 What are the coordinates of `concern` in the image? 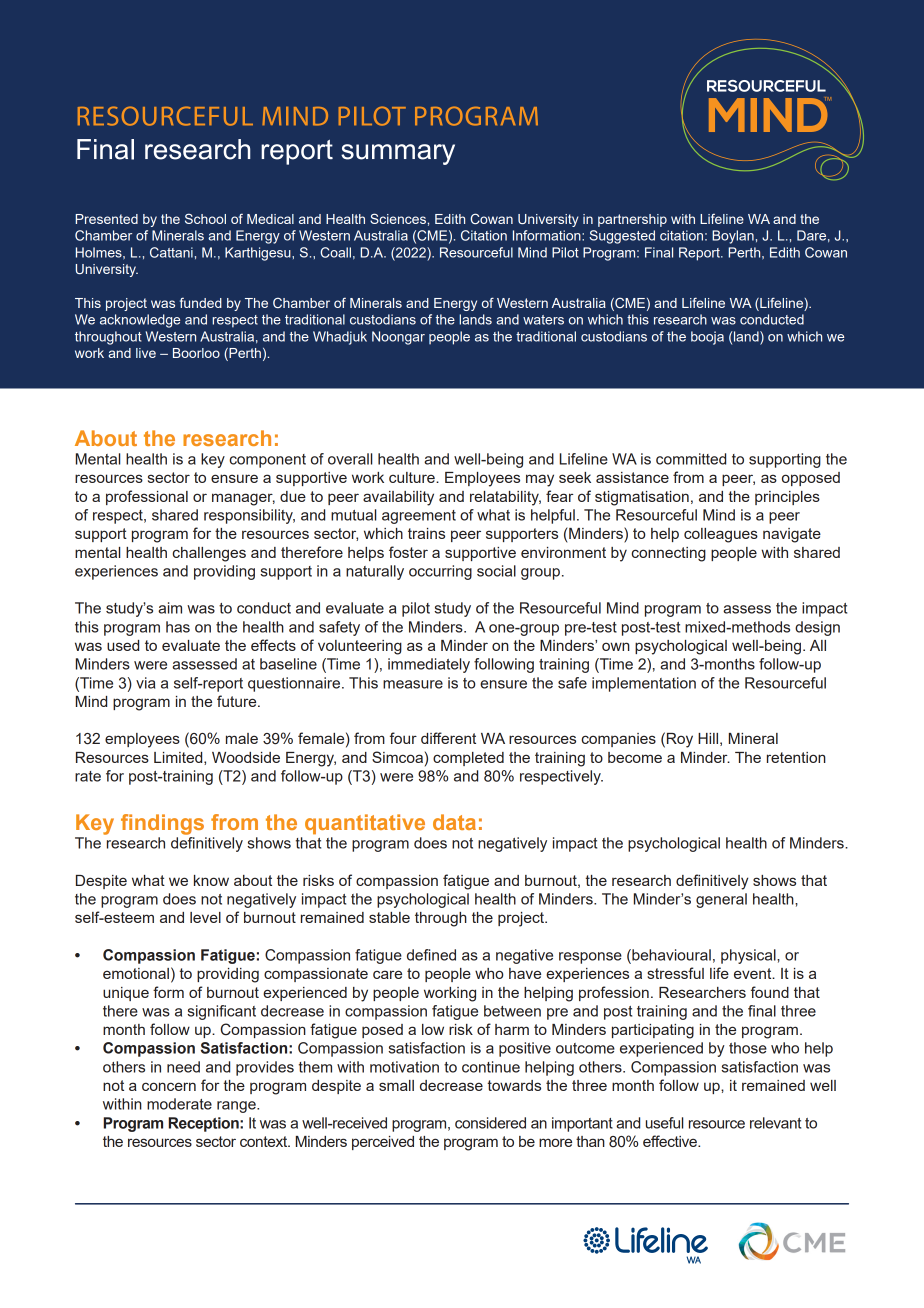 It's located at (169, 1086).
